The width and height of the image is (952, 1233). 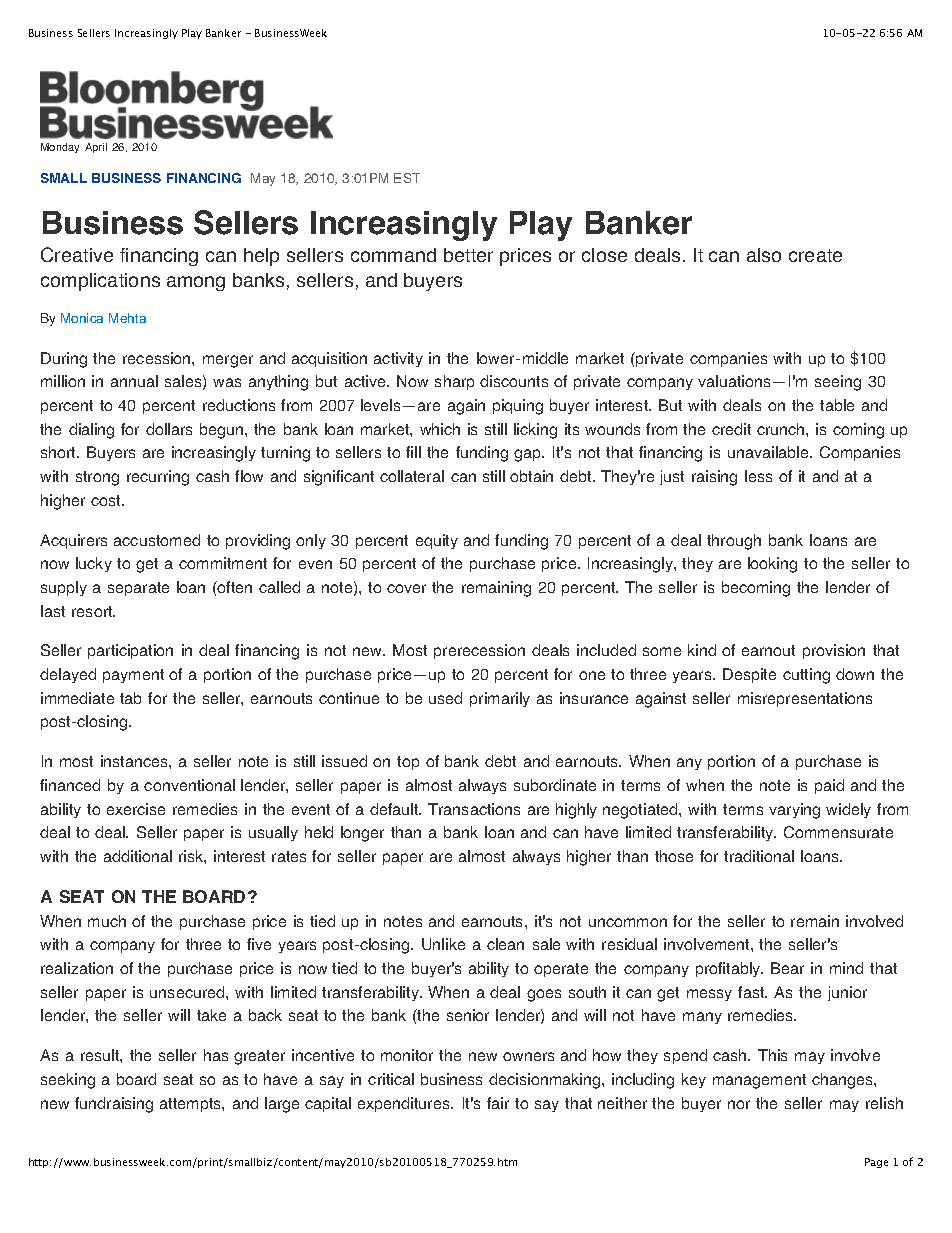 I want to click on recurring, so click(x=158, y=478).
